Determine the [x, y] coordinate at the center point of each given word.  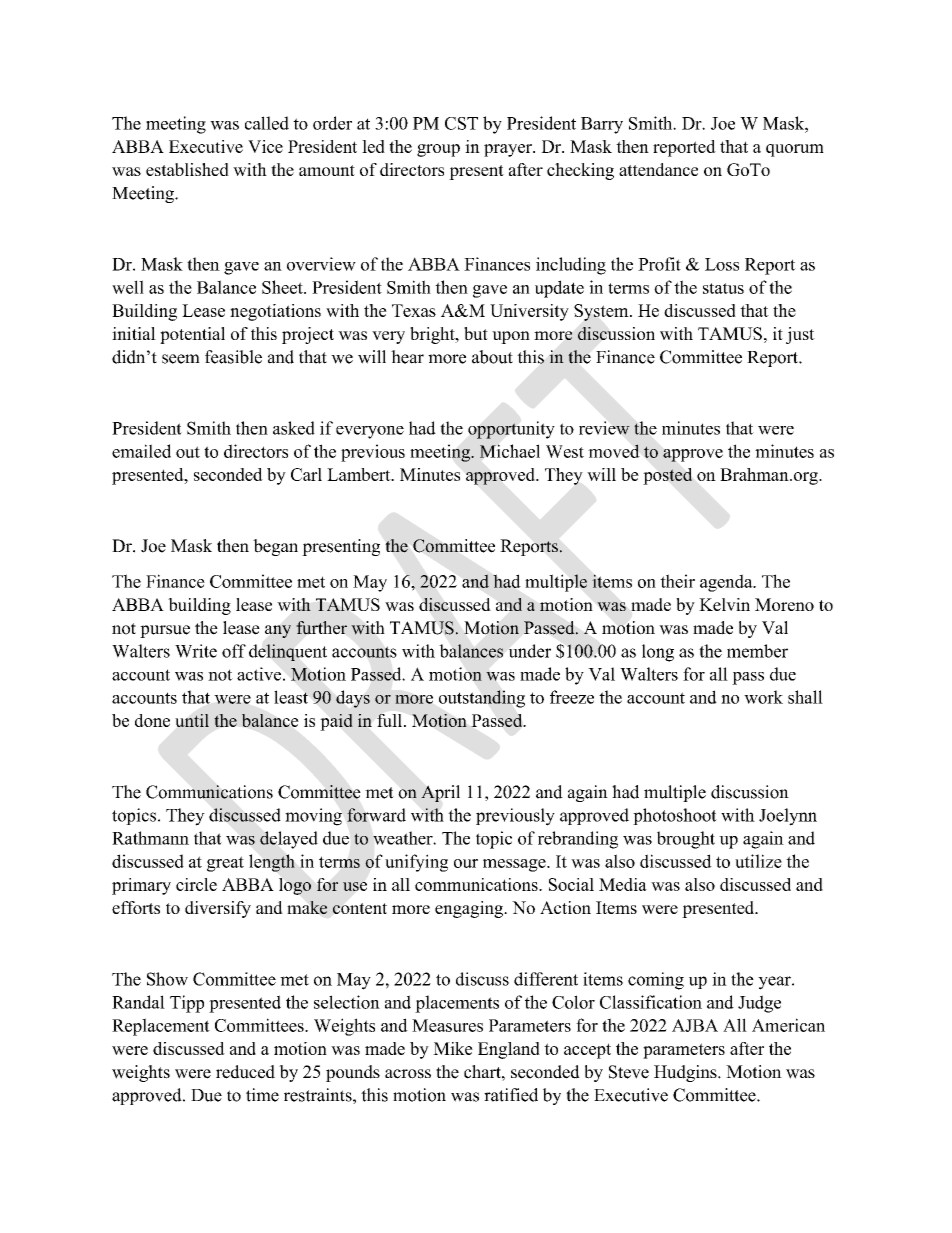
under [530, 651]
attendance [658, 169]
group [438, 150]
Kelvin [724, 604]
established [187, 169]
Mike [453, 1048]
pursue [165, 631]
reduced [245, 1072]
